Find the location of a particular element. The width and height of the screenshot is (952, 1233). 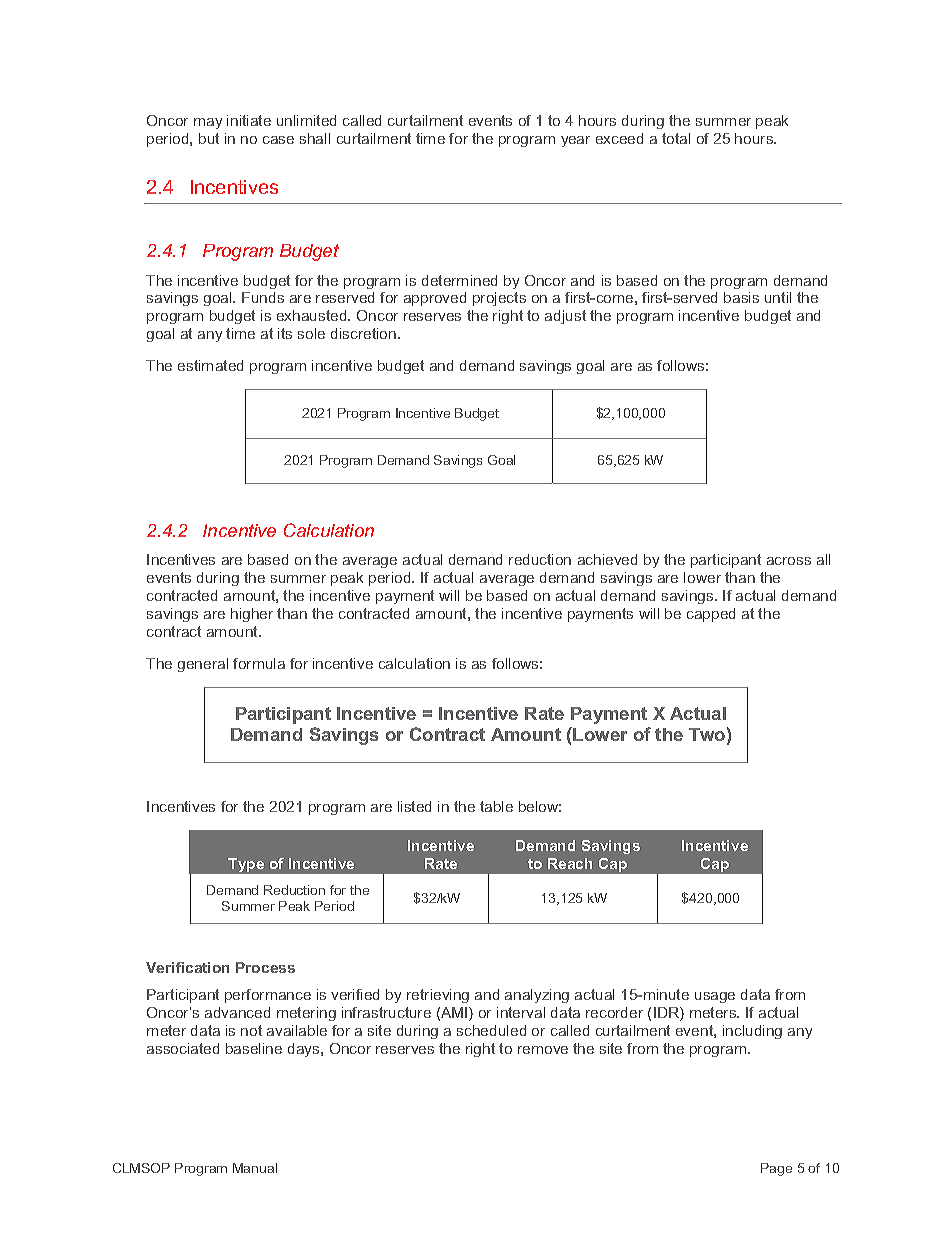

table is located at coordinates (496, 806).
